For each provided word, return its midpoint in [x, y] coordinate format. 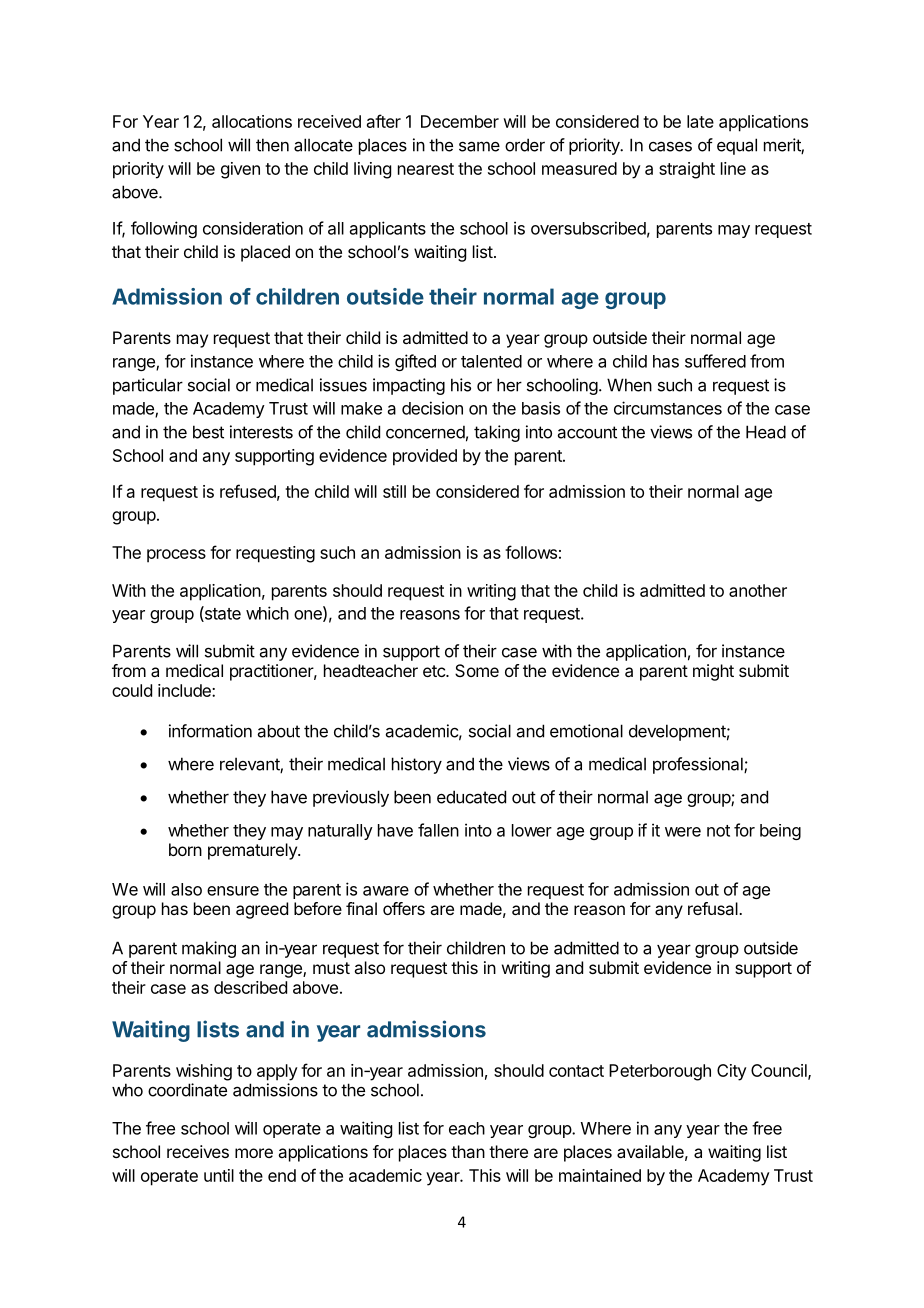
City [732, 1072]
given [240, 170]
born [185, 849]
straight [687, 170]
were [683, 832]
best [208, 432]
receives [198, 1151]
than [468, 1151]
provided [425, 457]
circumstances [668, 408]
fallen [438, 830]
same [479, 146]
